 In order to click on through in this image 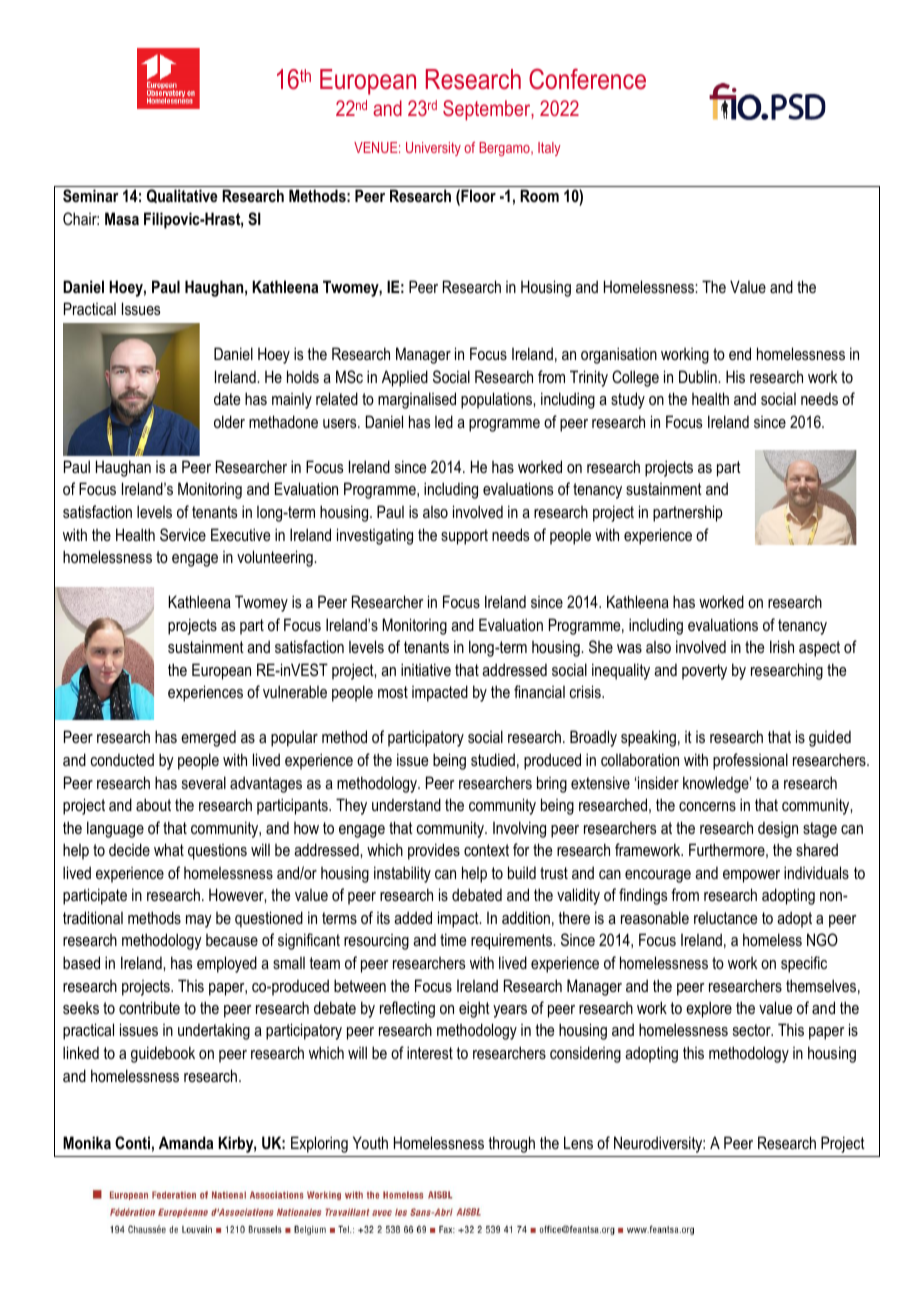, I will do `click(511, 1144)`.
